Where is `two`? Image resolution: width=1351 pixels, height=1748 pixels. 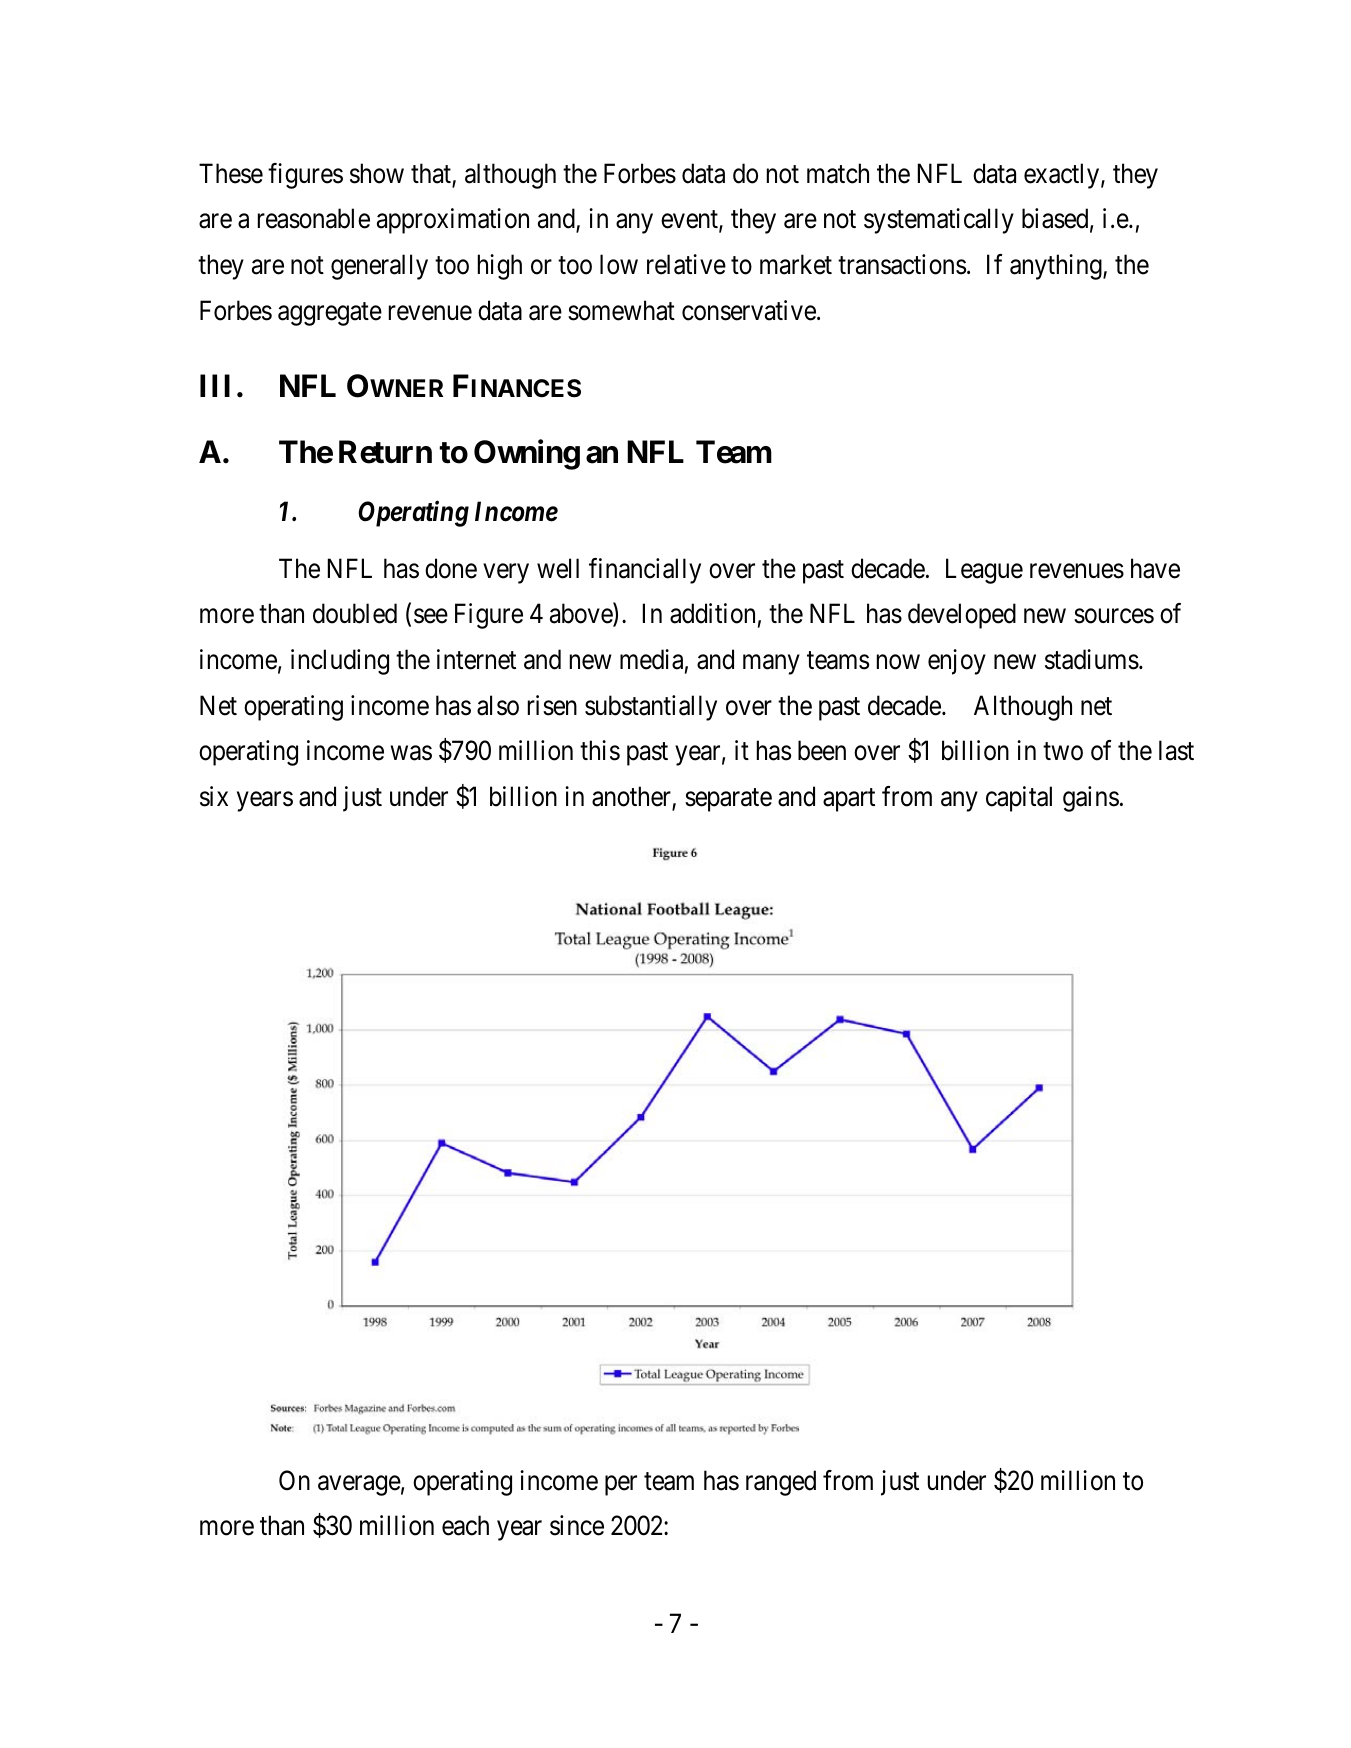
two is located at coordinates (1063, 752).
